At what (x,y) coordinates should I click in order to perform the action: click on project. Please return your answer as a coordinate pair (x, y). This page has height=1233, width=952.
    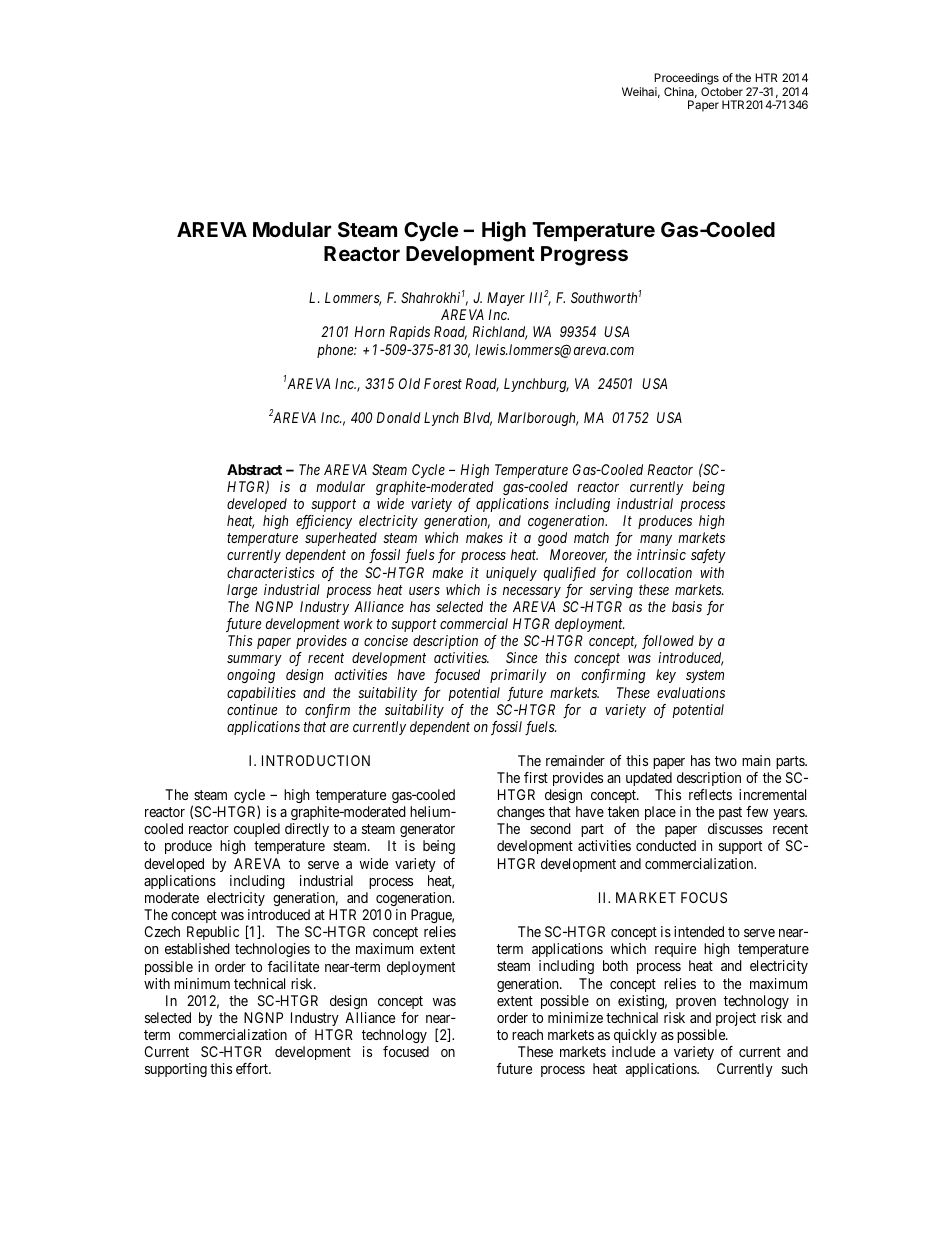
    Looking at the image, I should click on (736, 1019).
